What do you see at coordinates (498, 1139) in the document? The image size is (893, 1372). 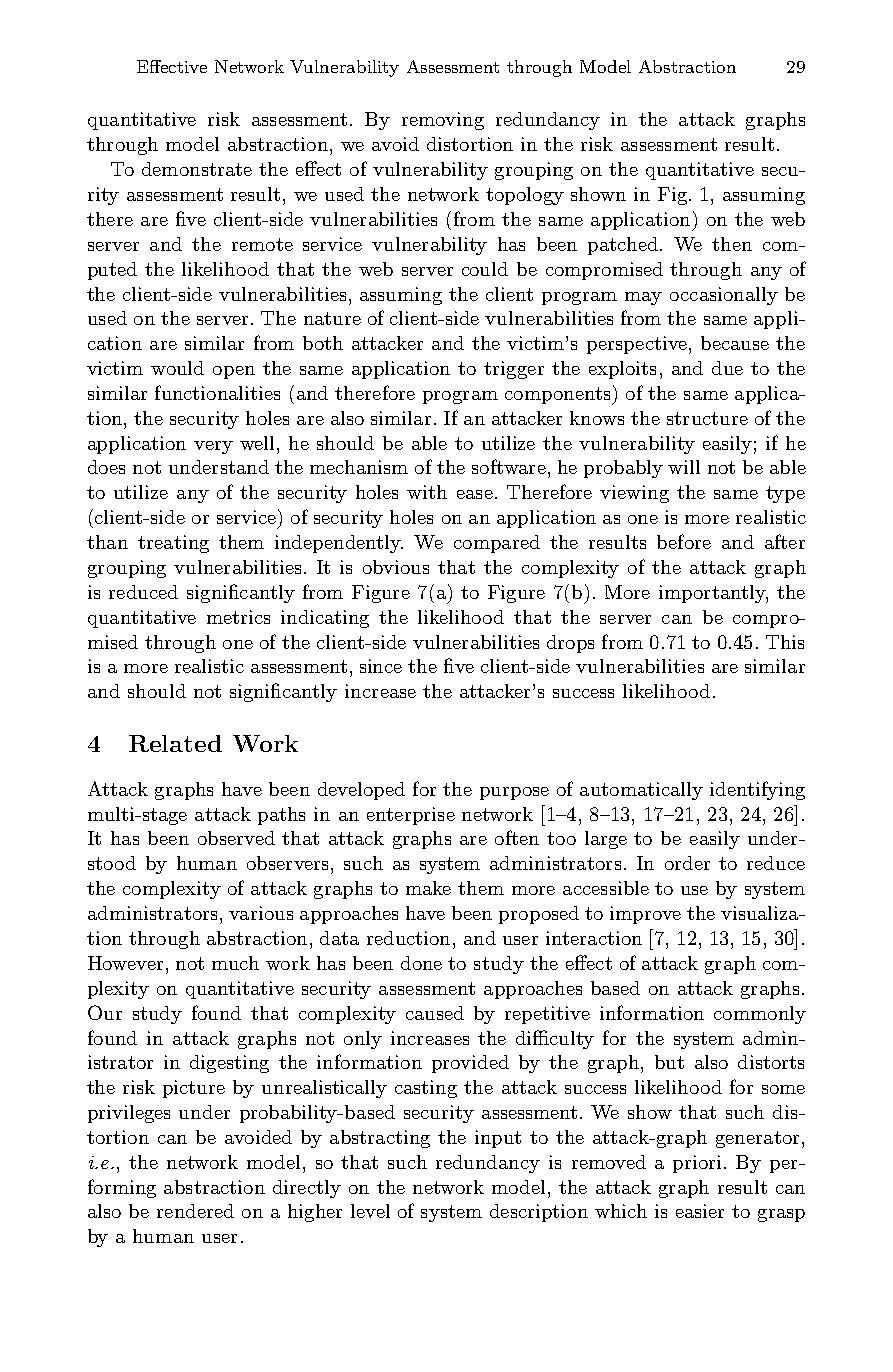 I see `input` at bounding box center [498, 1139].
